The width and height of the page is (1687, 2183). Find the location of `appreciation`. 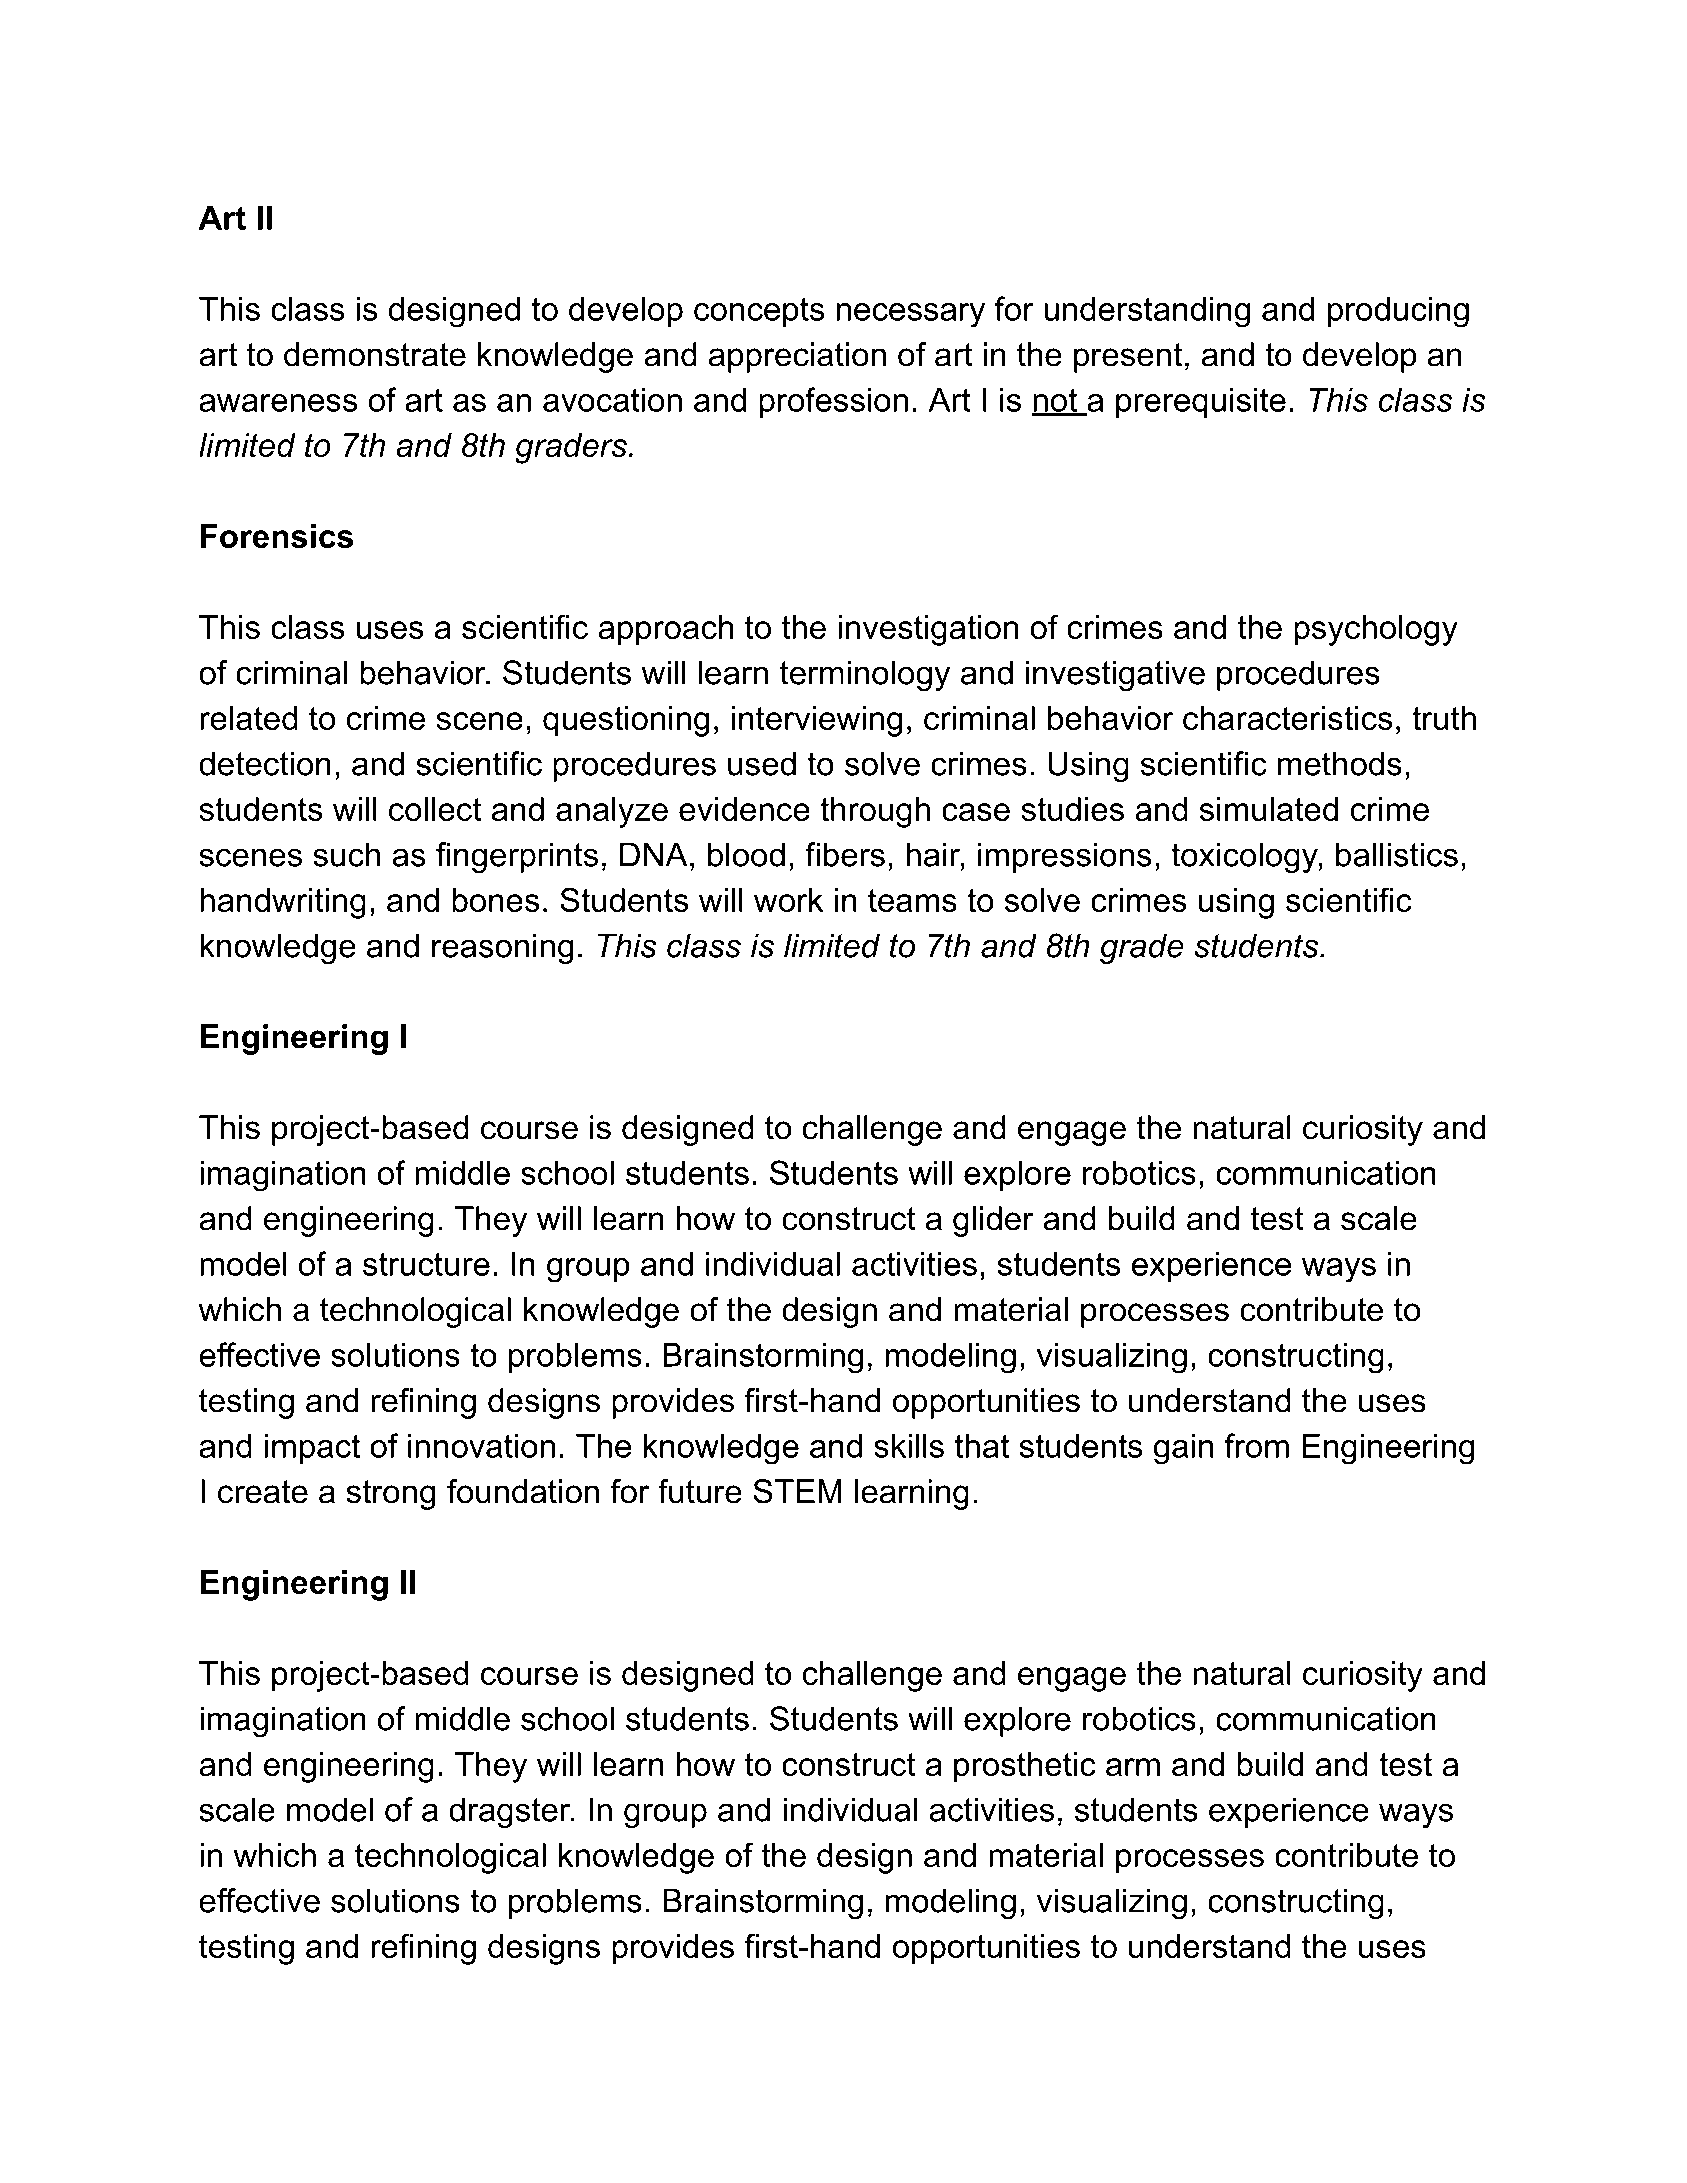

appreciation is located at coordinates (797, 357).
